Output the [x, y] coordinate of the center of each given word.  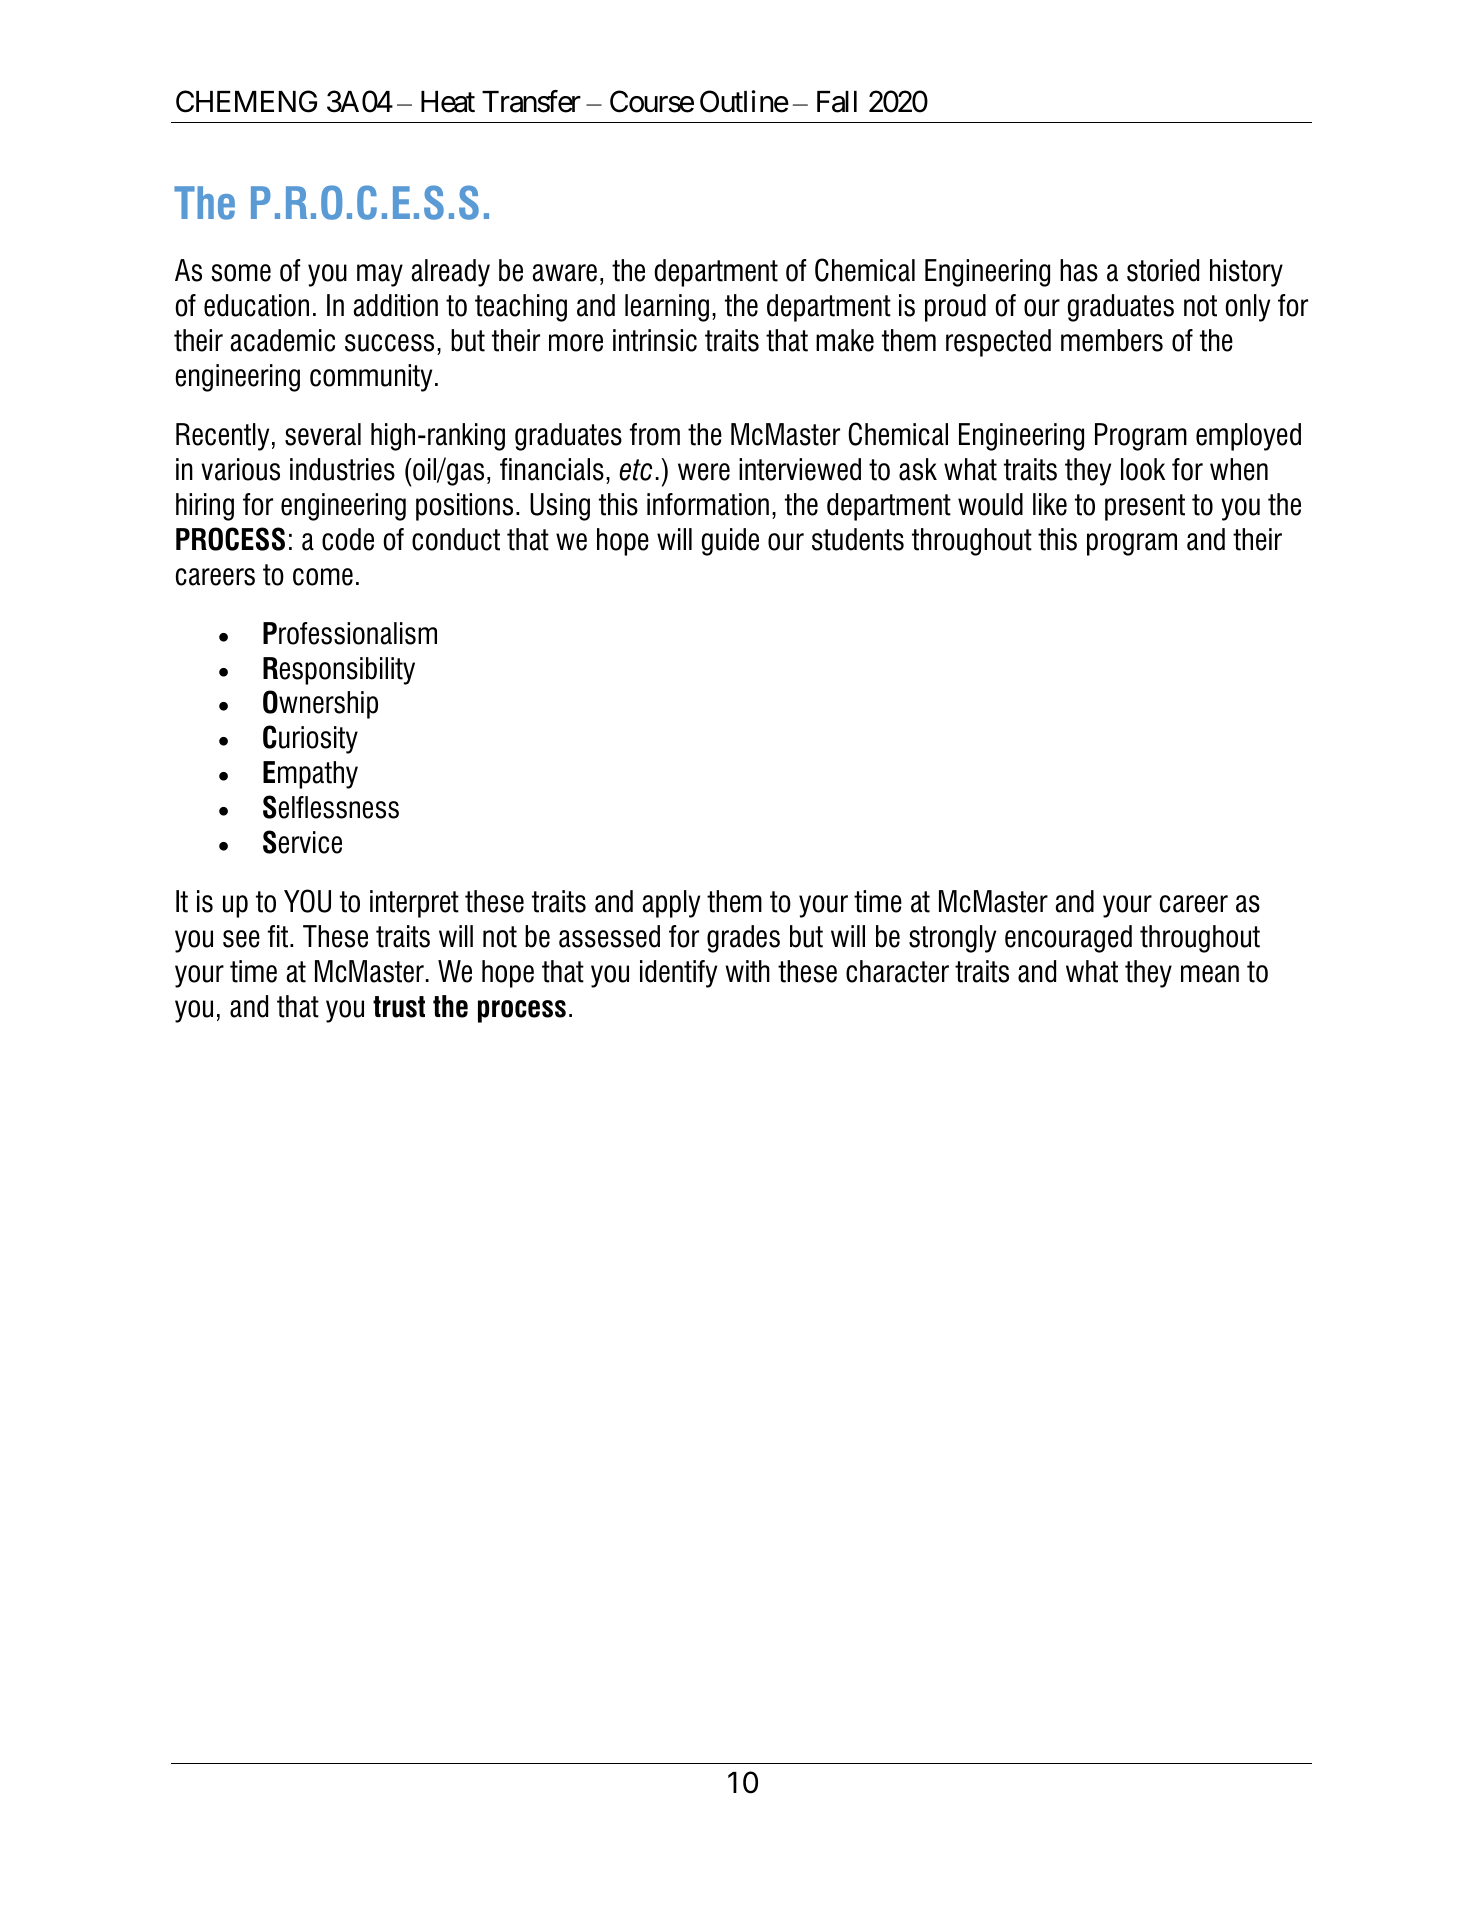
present [1145, 507]
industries [342, 469]
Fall [837, 102]
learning [667, 308]
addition [395, 305]
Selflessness [331, 807]
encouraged [1068, 939]
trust [399, 1007]
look [1143, 469]
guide [730, 542]
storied [1163, 270]
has [1079, 270]
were [704, 472]
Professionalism [350, 633]
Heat [448, 102]
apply [671, 904]
